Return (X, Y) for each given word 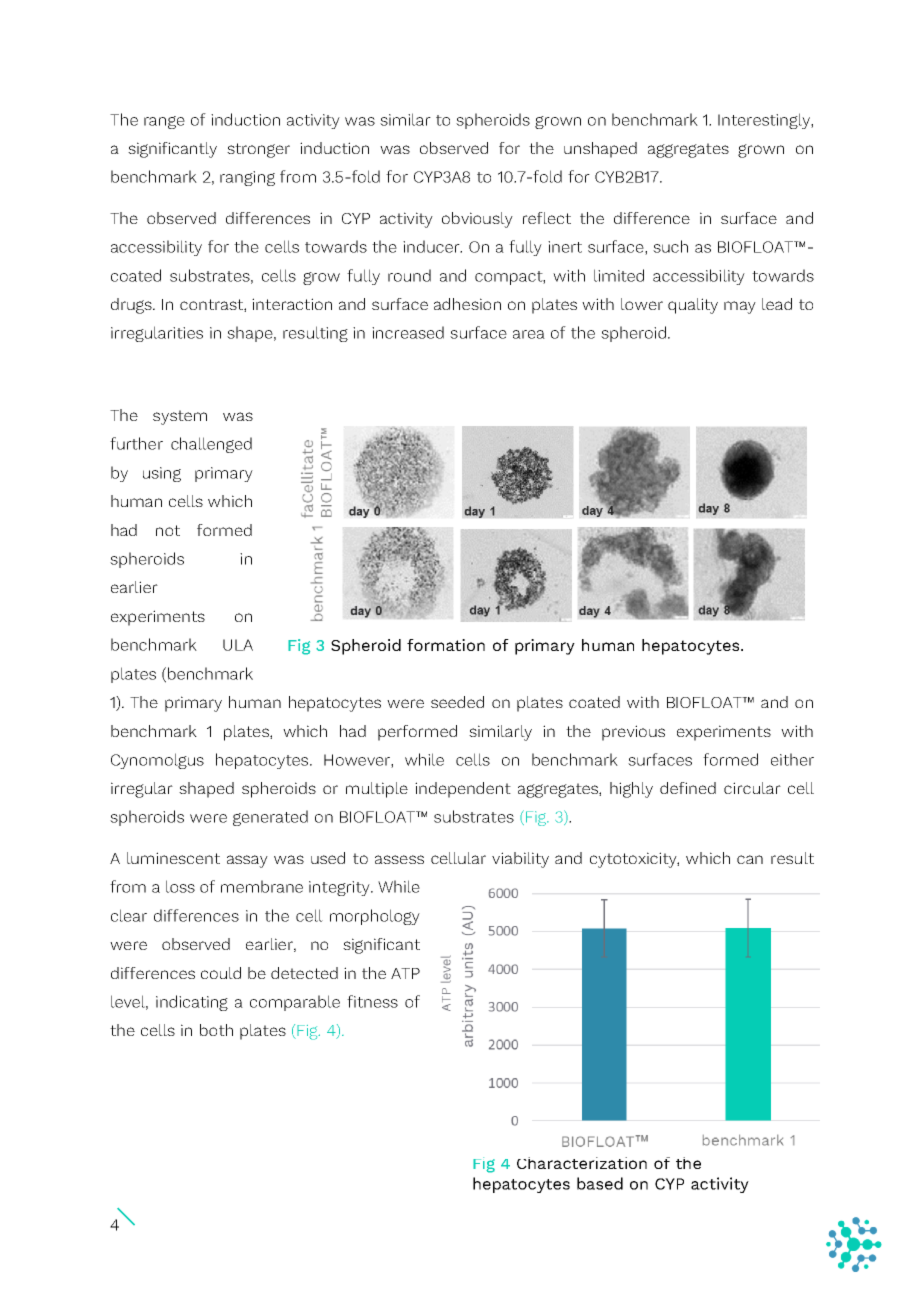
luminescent (173, 858)
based (600, 1183)
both (216, 1030)
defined (688, 788)
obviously (477, 220)
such (670, 246)
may (740, 307)
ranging (247, 178)
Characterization (582, 1163)
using (162, 474)
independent (463, 790)
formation (446, 645)
